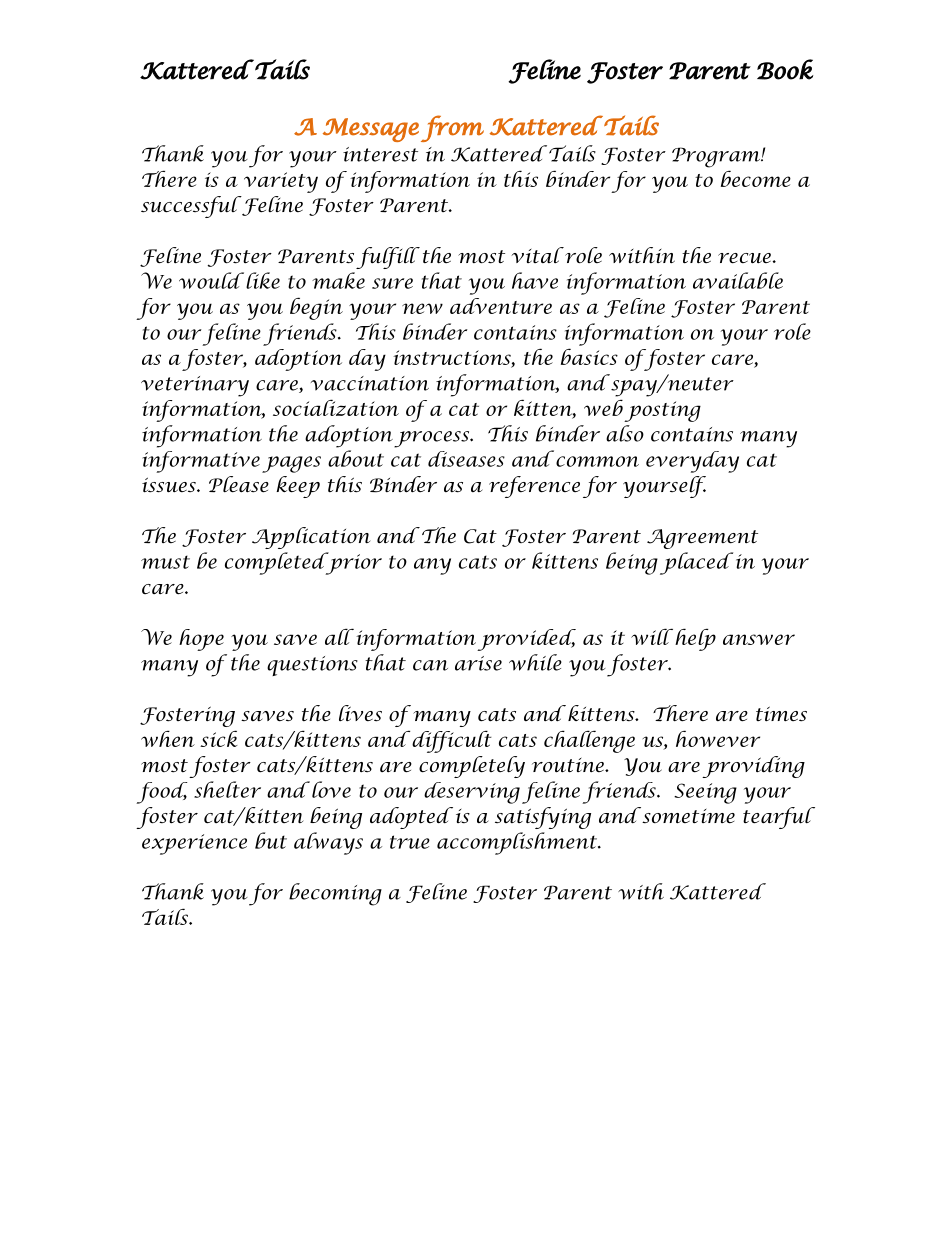 This document has height=1233, width=952. Describe the element at coordinates (201, 640) in the document. I see `hope` at that location.
